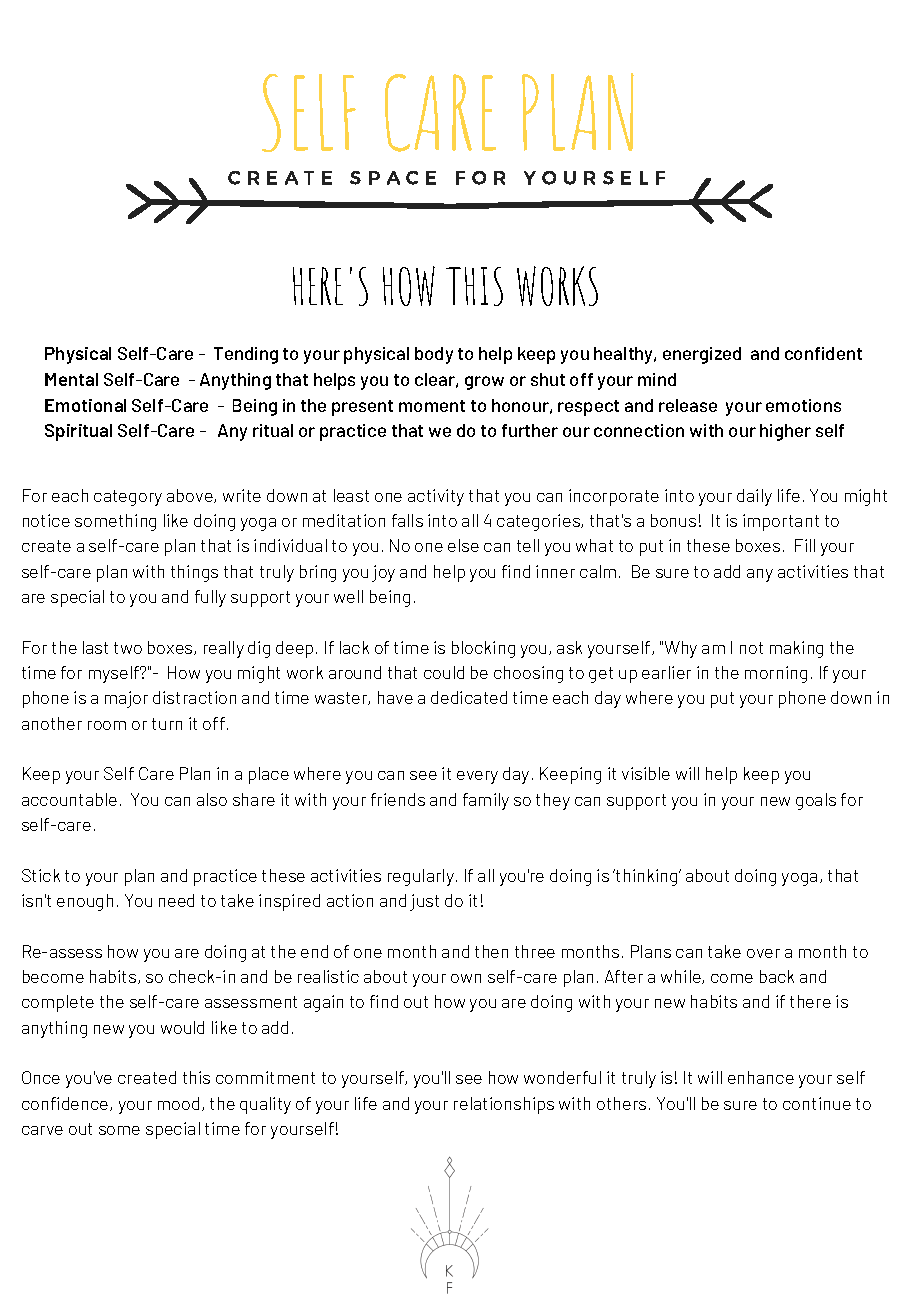 The height and width of the screenshot is (1308, 924). Describe the element at coordinates (761, 1077) in the screenshot. I see `enhance` at that location.
